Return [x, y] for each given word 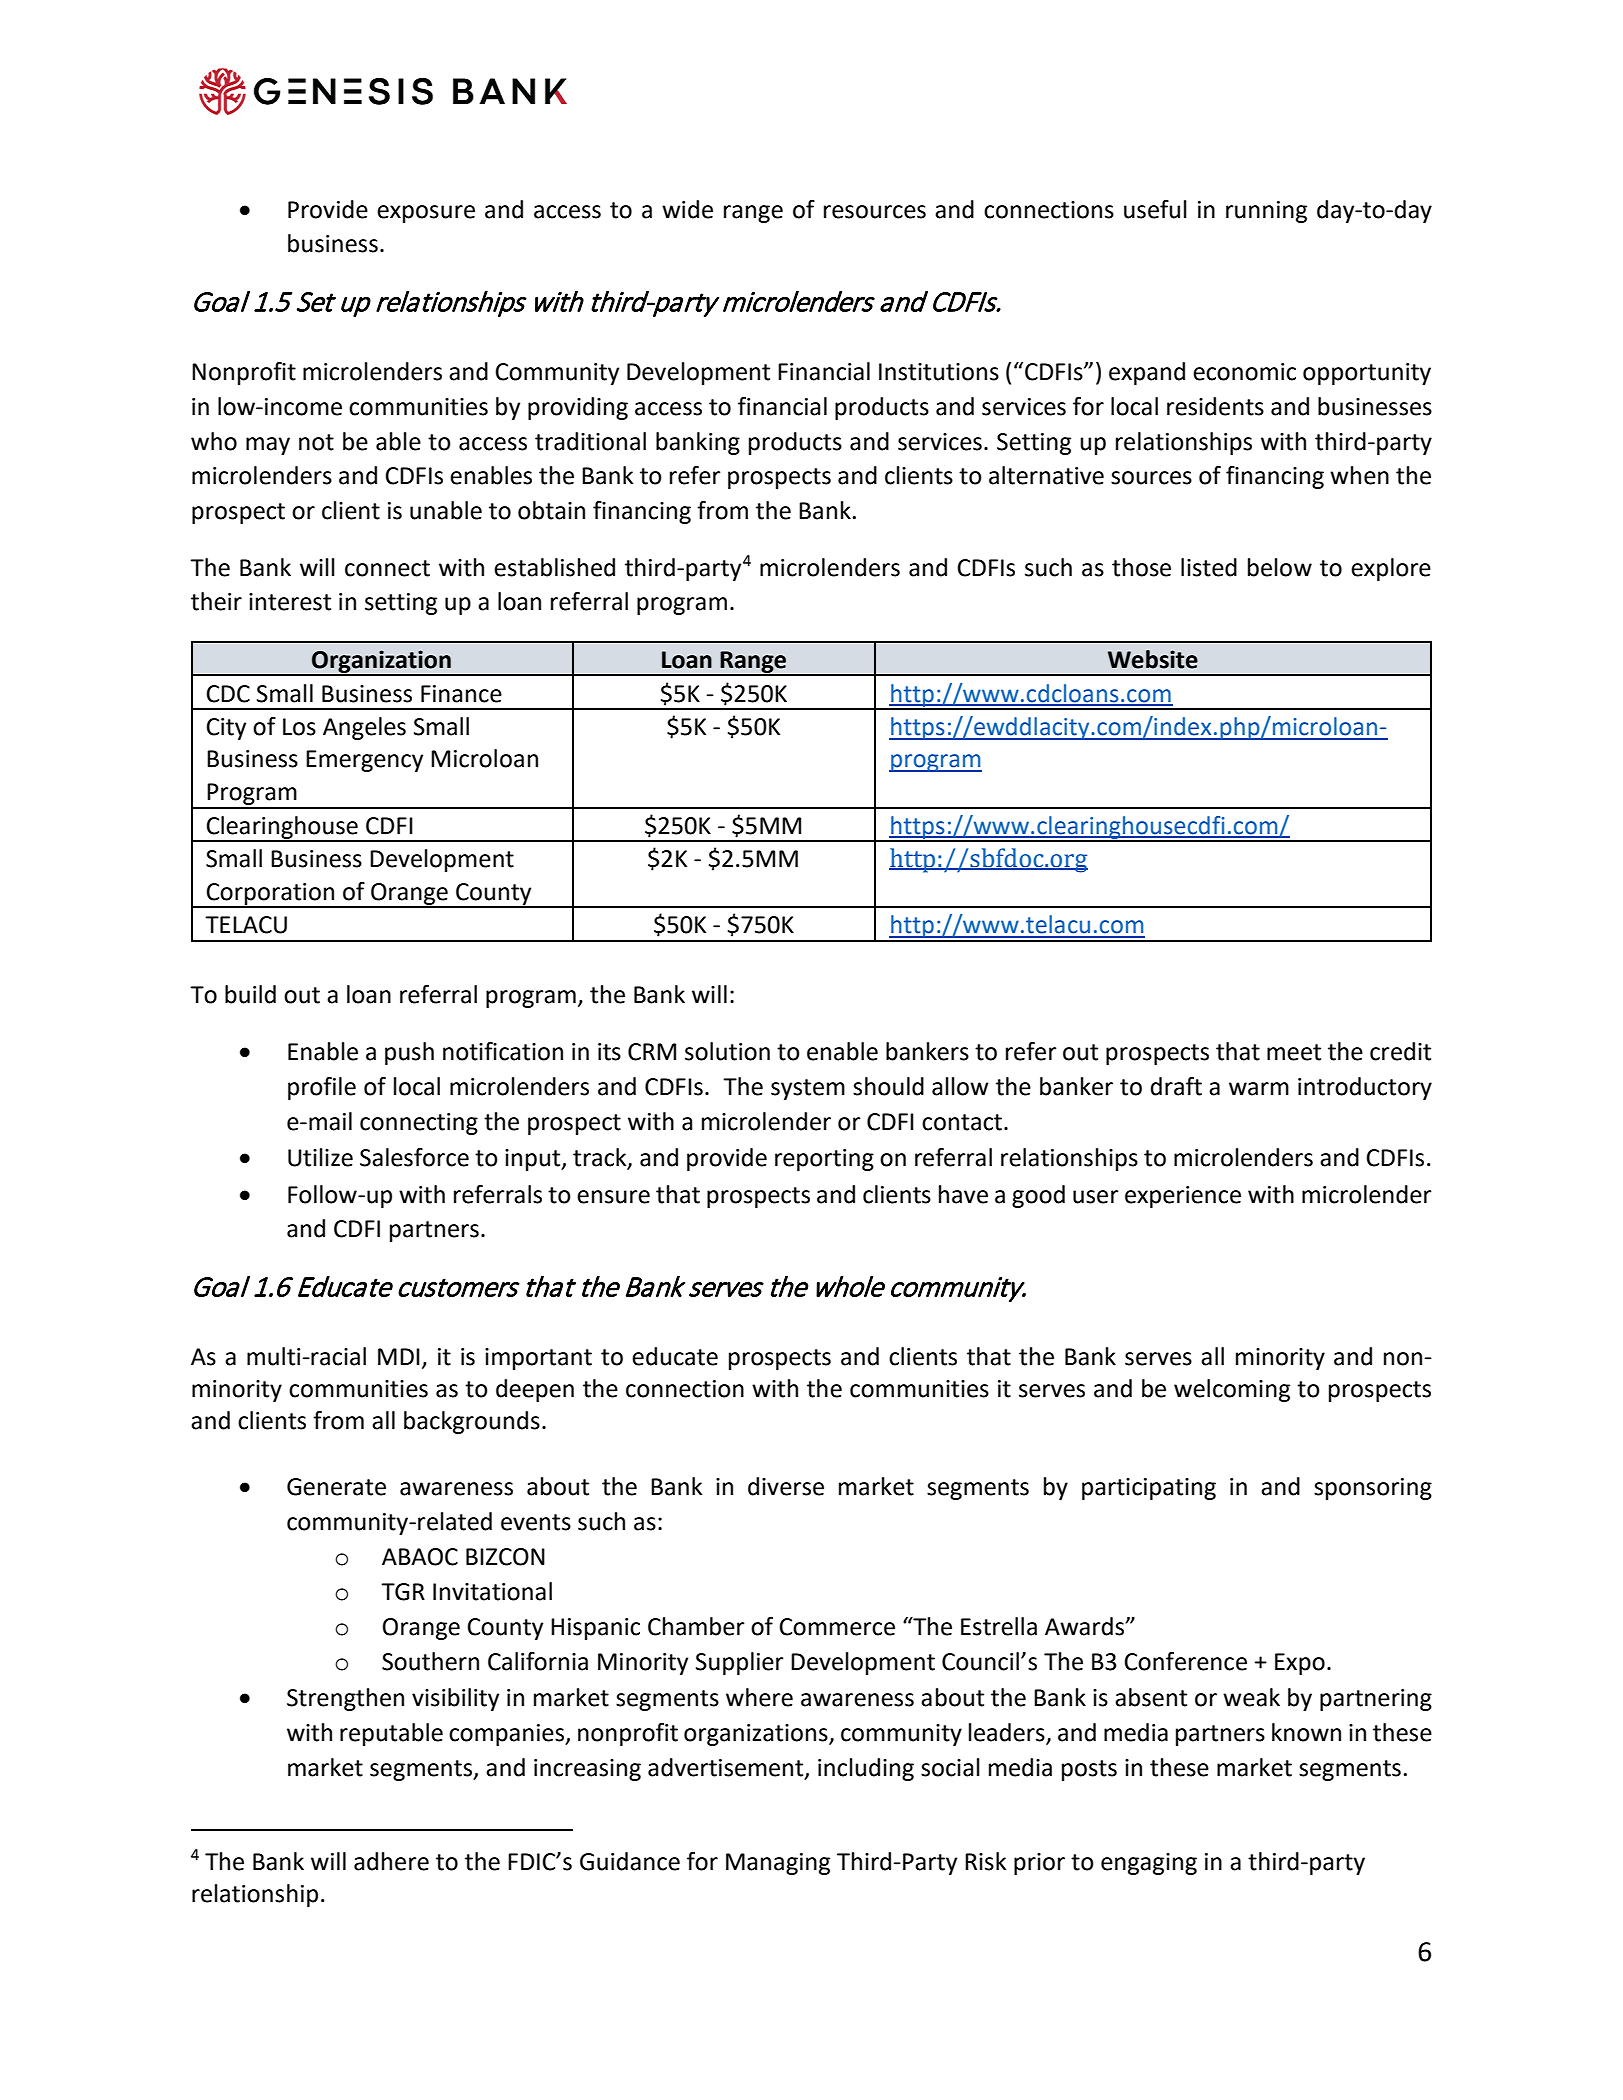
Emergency [364, 761]
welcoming [1232, 1390]
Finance [461, 694]
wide [687, 209]
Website [1153, 659]
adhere [391, 1861]
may [268, 446]
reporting [824, 1160]
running [1266, 212]
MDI [399, 1356]
